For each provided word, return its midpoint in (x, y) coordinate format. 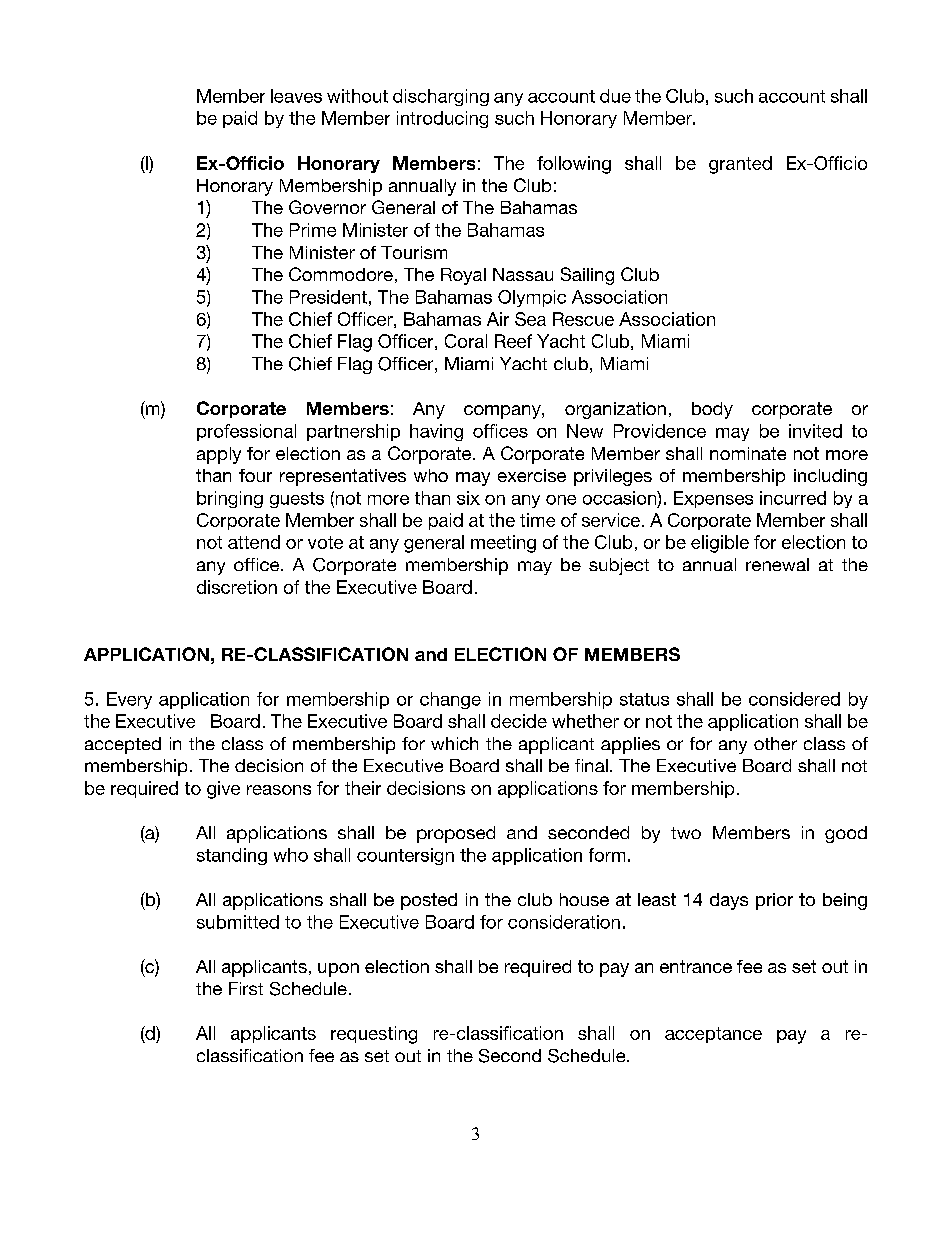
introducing (442, 119)
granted (740, 165)
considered (794, 699)
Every (129, 700)
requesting (374, 1035)
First (246, 988)
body (712, 410)
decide (519, 721)
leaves (296, 96)
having (436, 432)
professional (246, 432)
